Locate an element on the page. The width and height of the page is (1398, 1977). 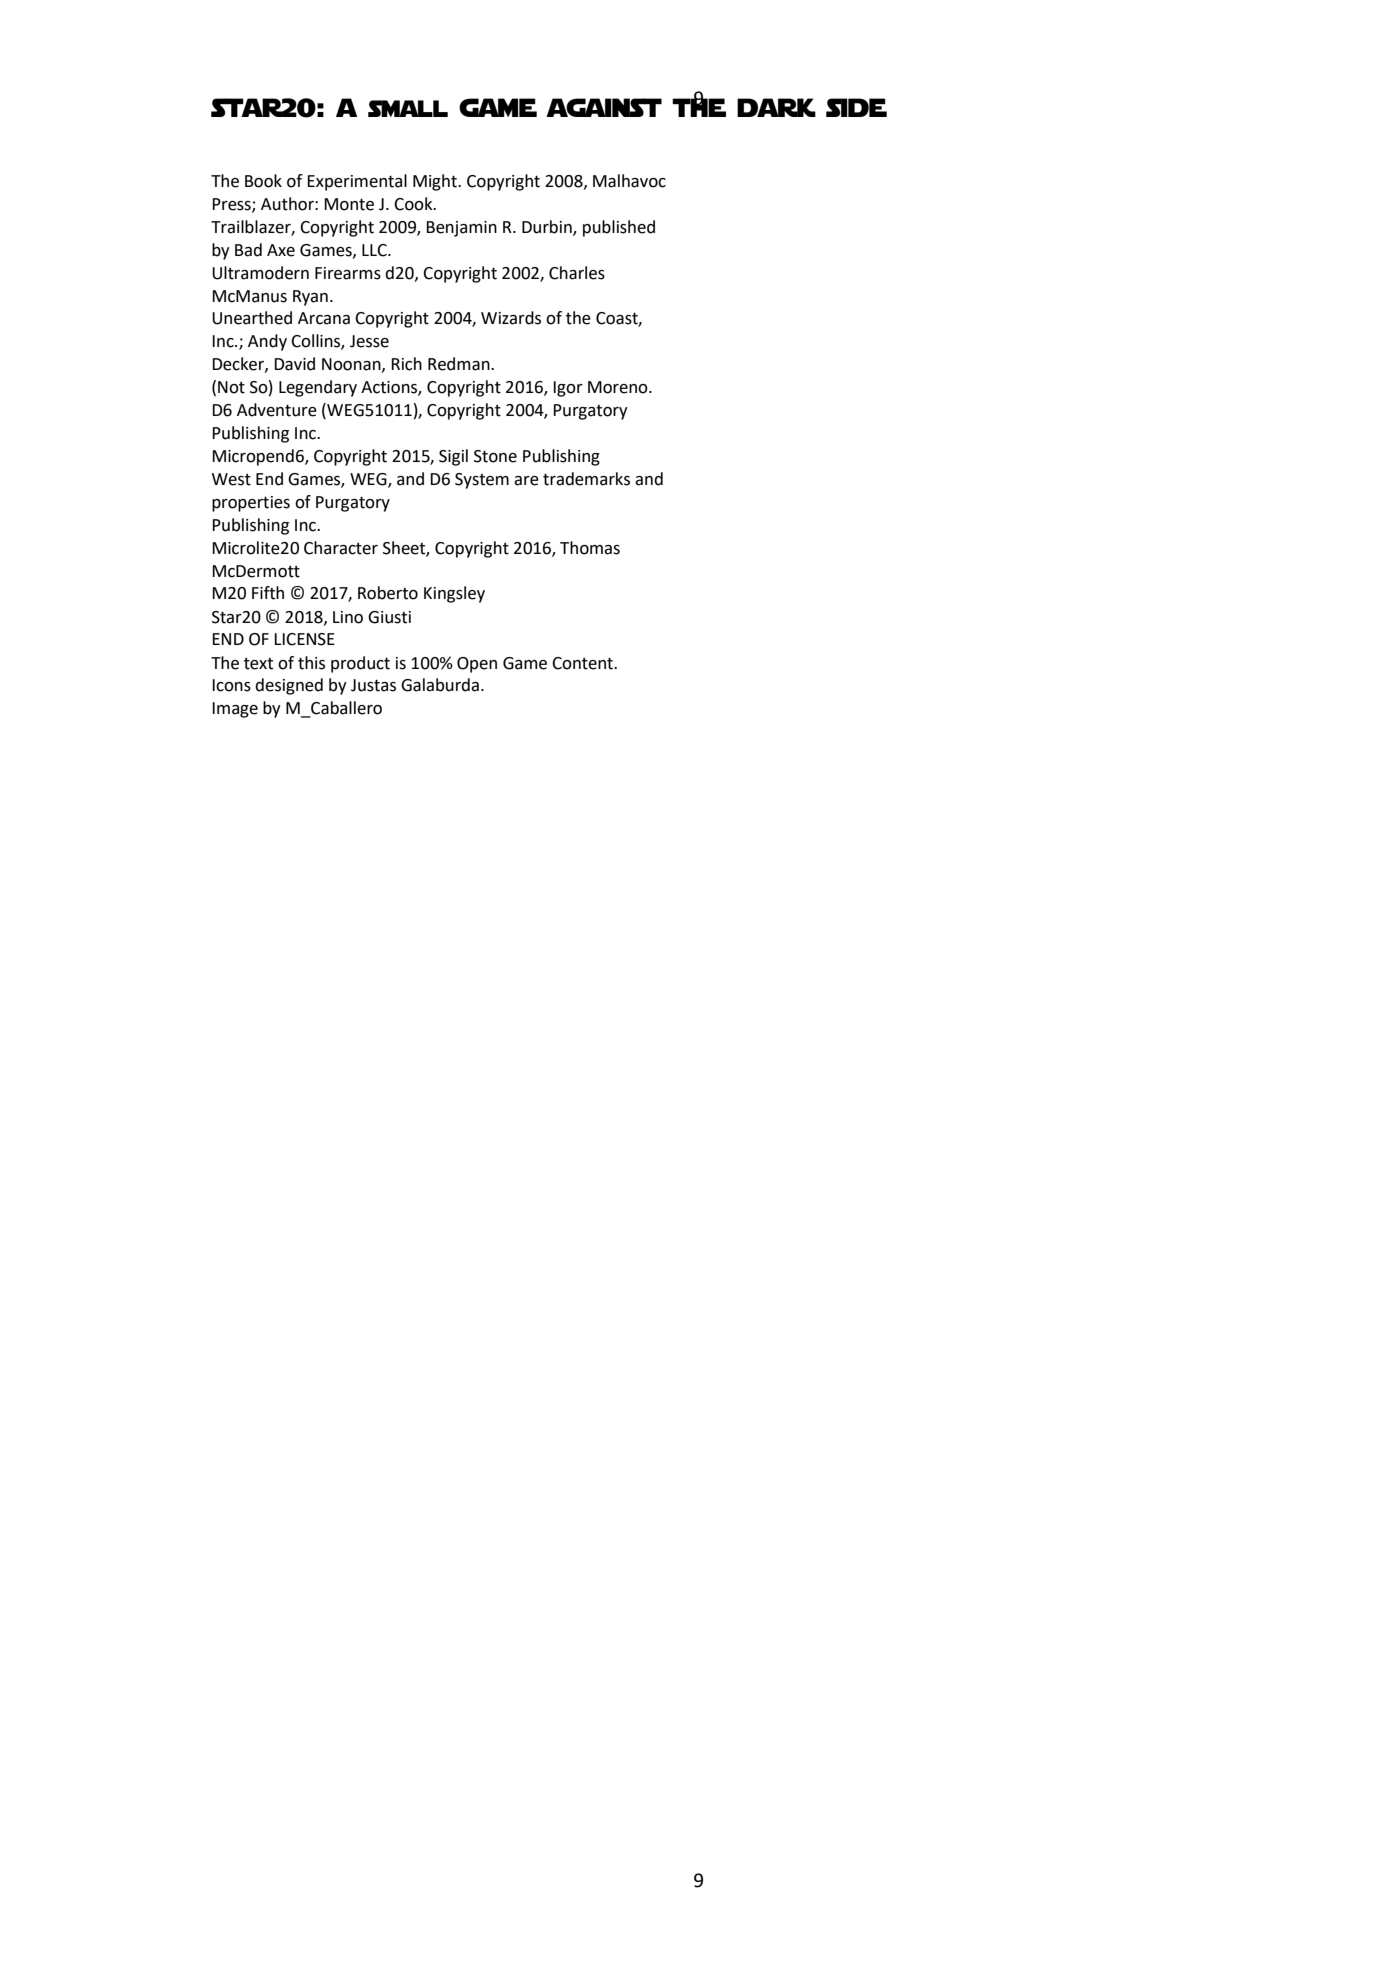
properties is located at coordinates (251, 504).
